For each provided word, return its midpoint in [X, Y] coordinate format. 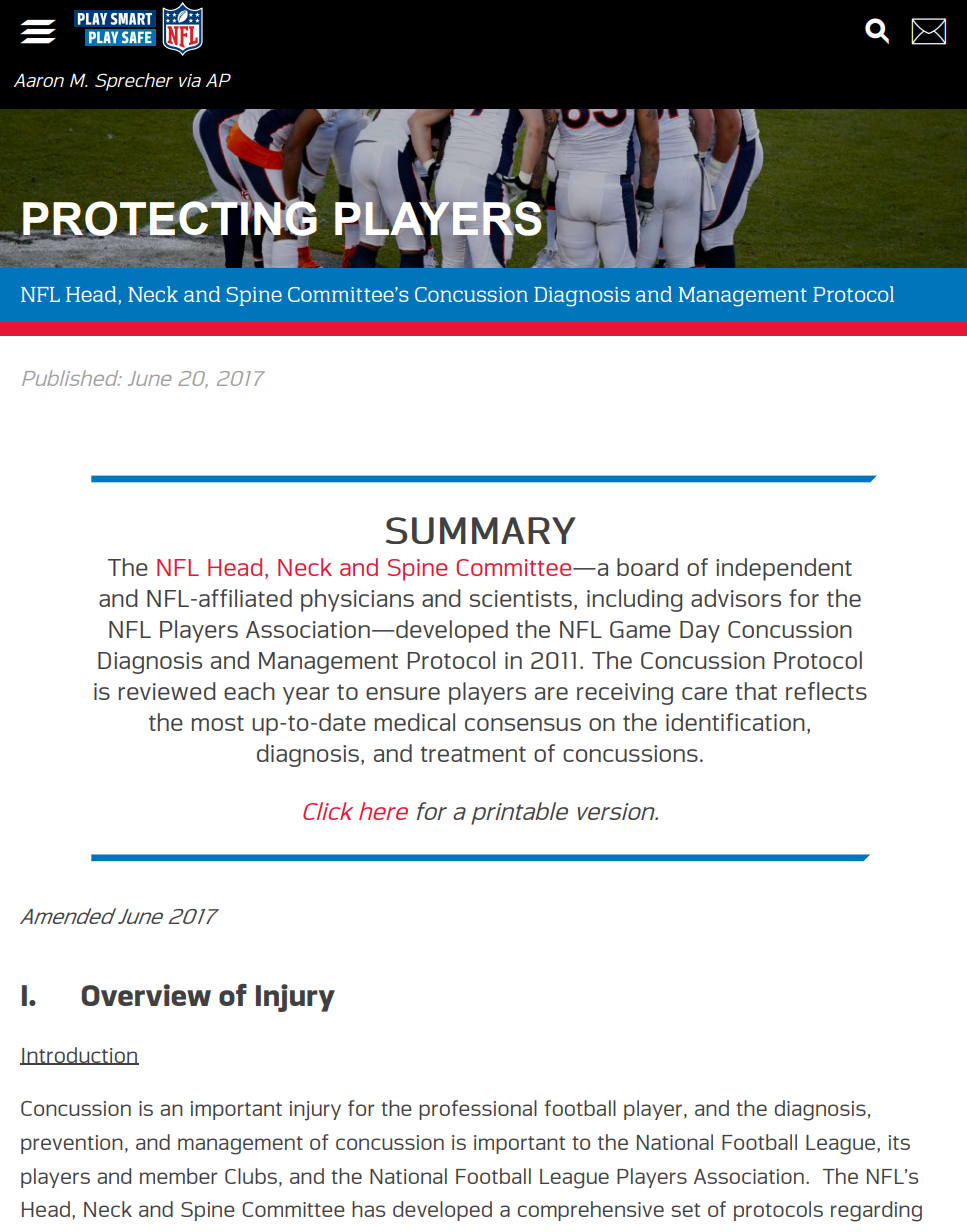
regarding [876, 1211]
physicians [357, 600]
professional [478, 1110]
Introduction [79, 1056]
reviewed [167, 691]
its [899, 1142]
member [178, 1176]
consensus [523, 724]
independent [784, 569]
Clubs [251, 1176]
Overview [146, 995]
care [704, 693]
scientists [520, 598]
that [756, 691]
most [218, 723]
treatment [473, 754]
